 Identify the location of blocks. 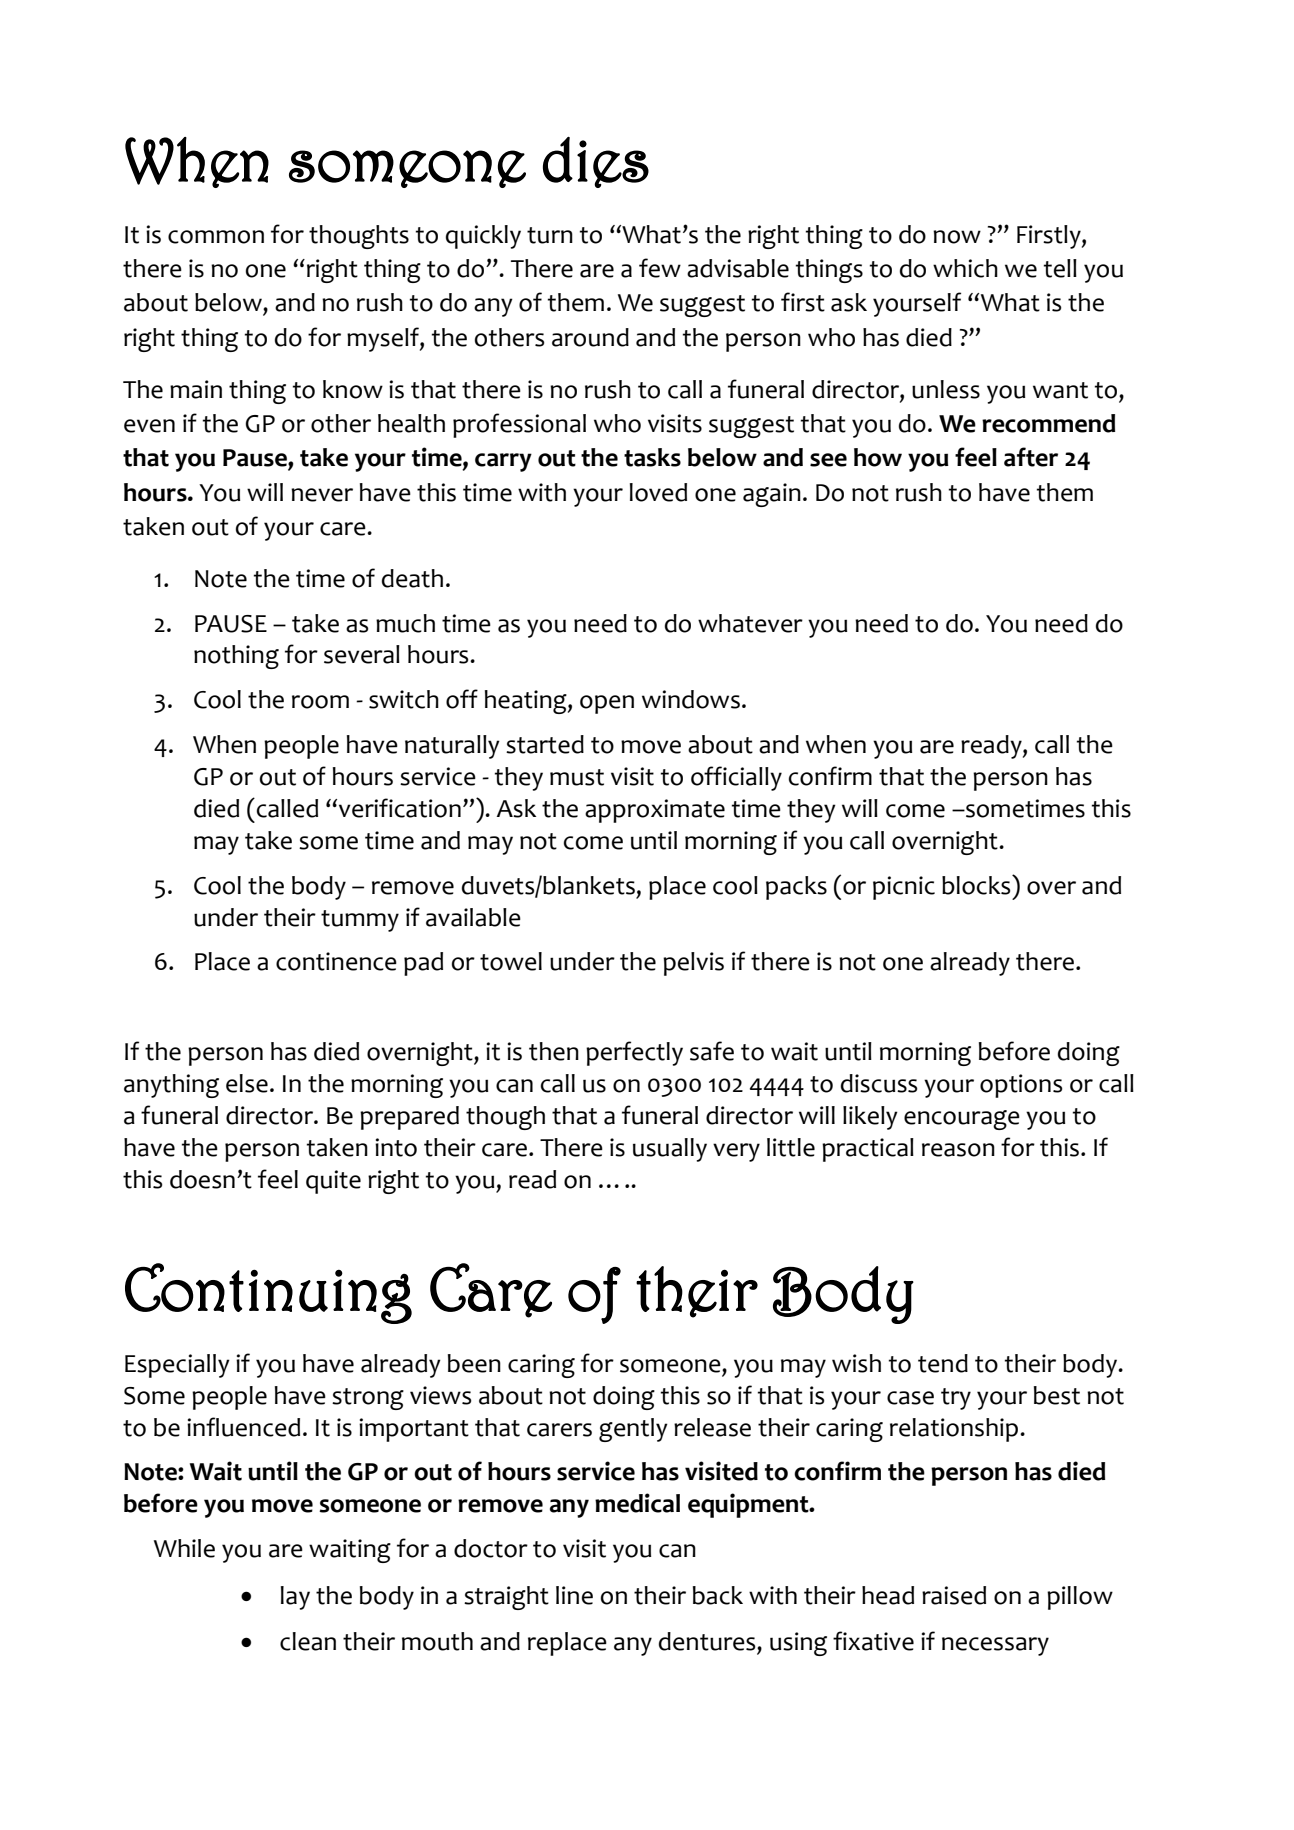
(977, 885).
